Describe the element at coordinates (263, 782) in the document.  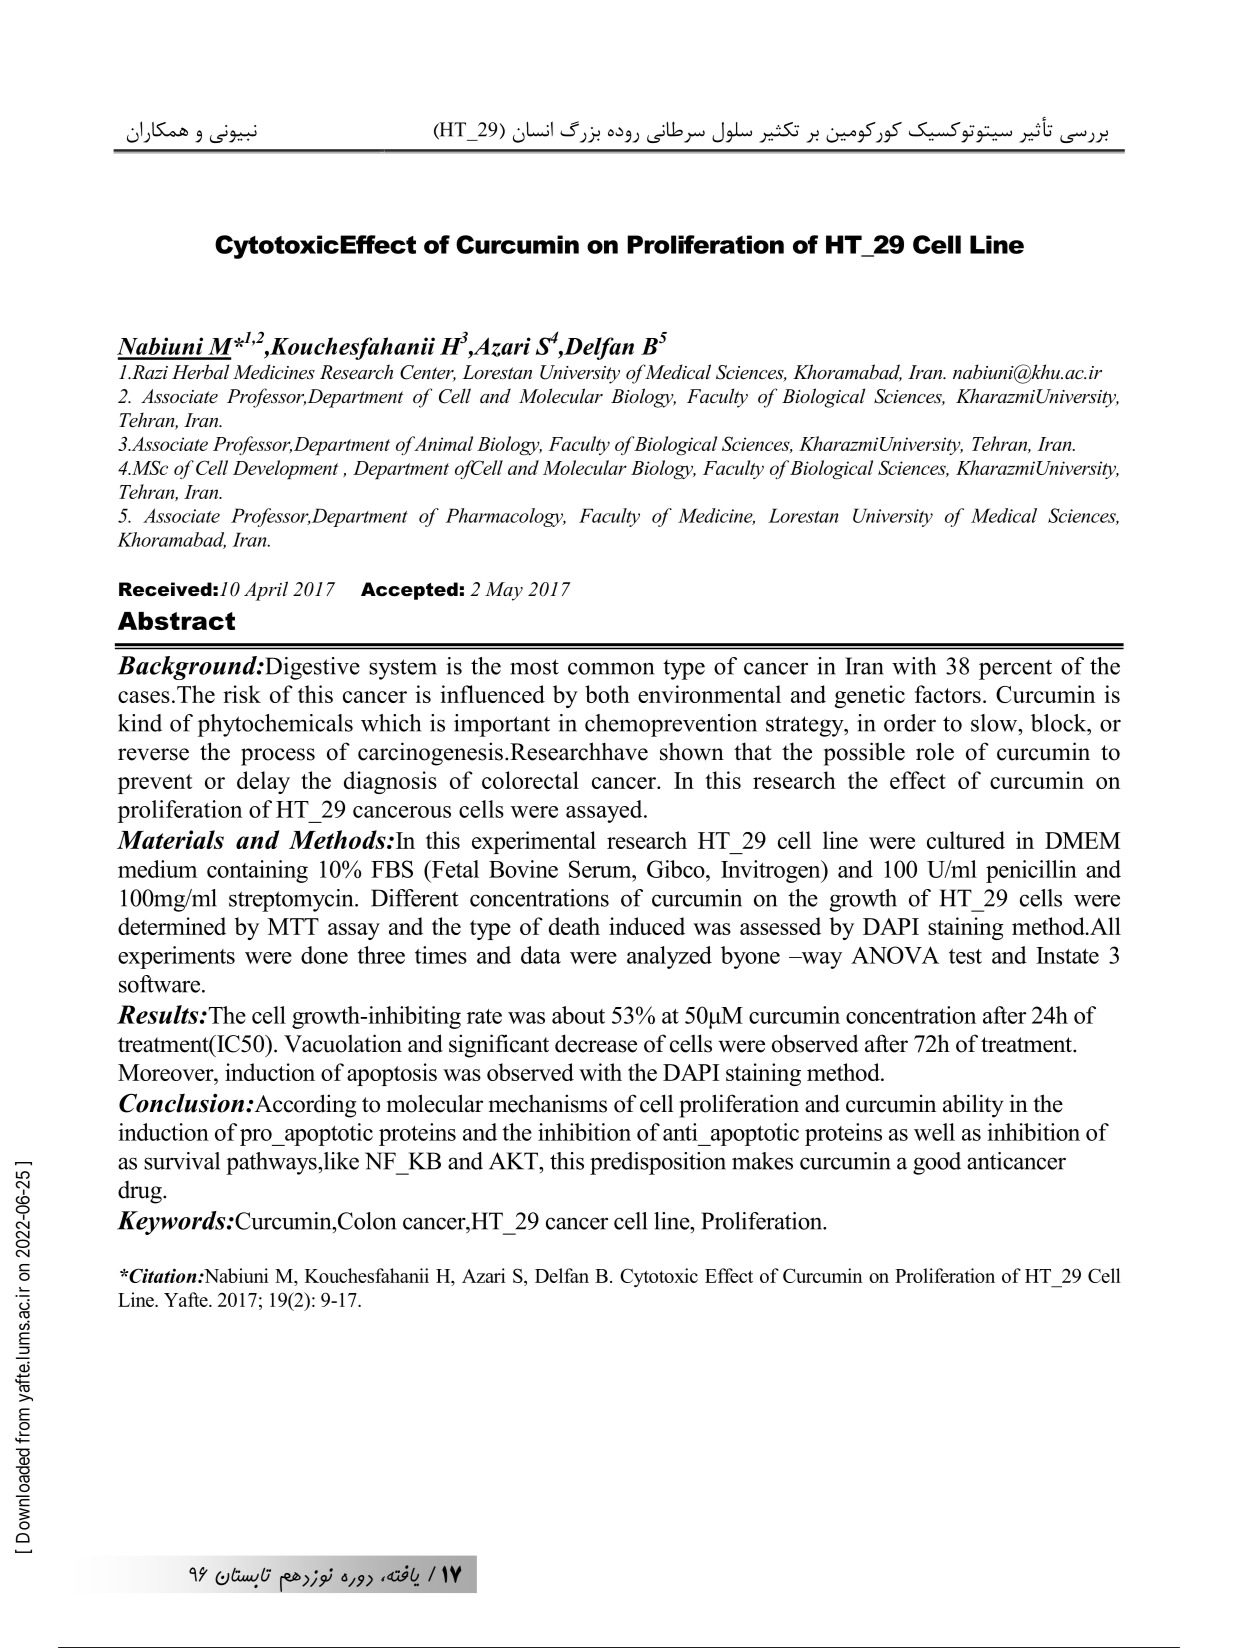
I see `delay` at that location.
